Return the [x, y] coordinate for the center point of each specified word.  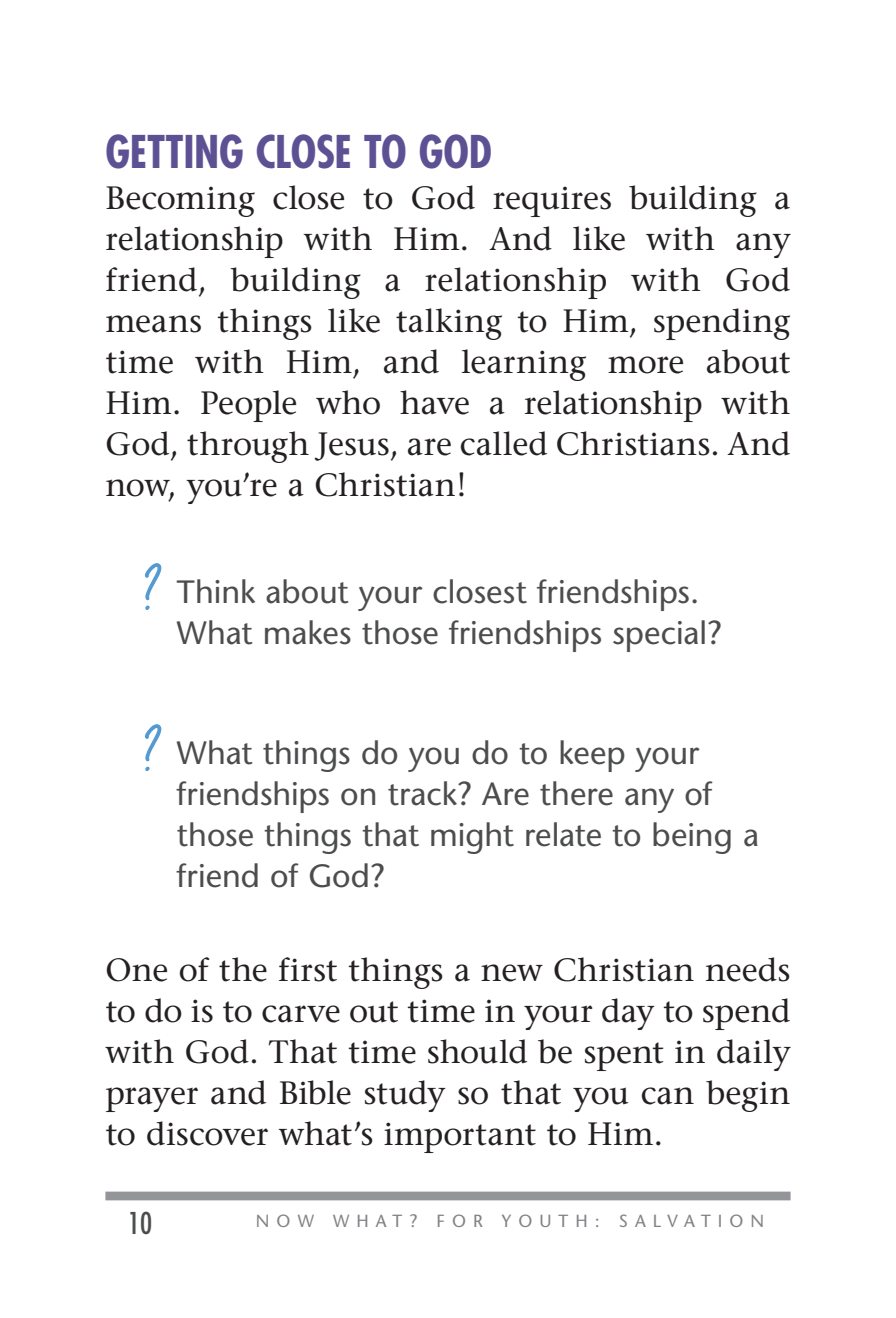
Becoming [180, 201]
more [645, 365]
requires [552, 201]
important [460, 1137]
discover [207, 1133]
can [668, 1096]
